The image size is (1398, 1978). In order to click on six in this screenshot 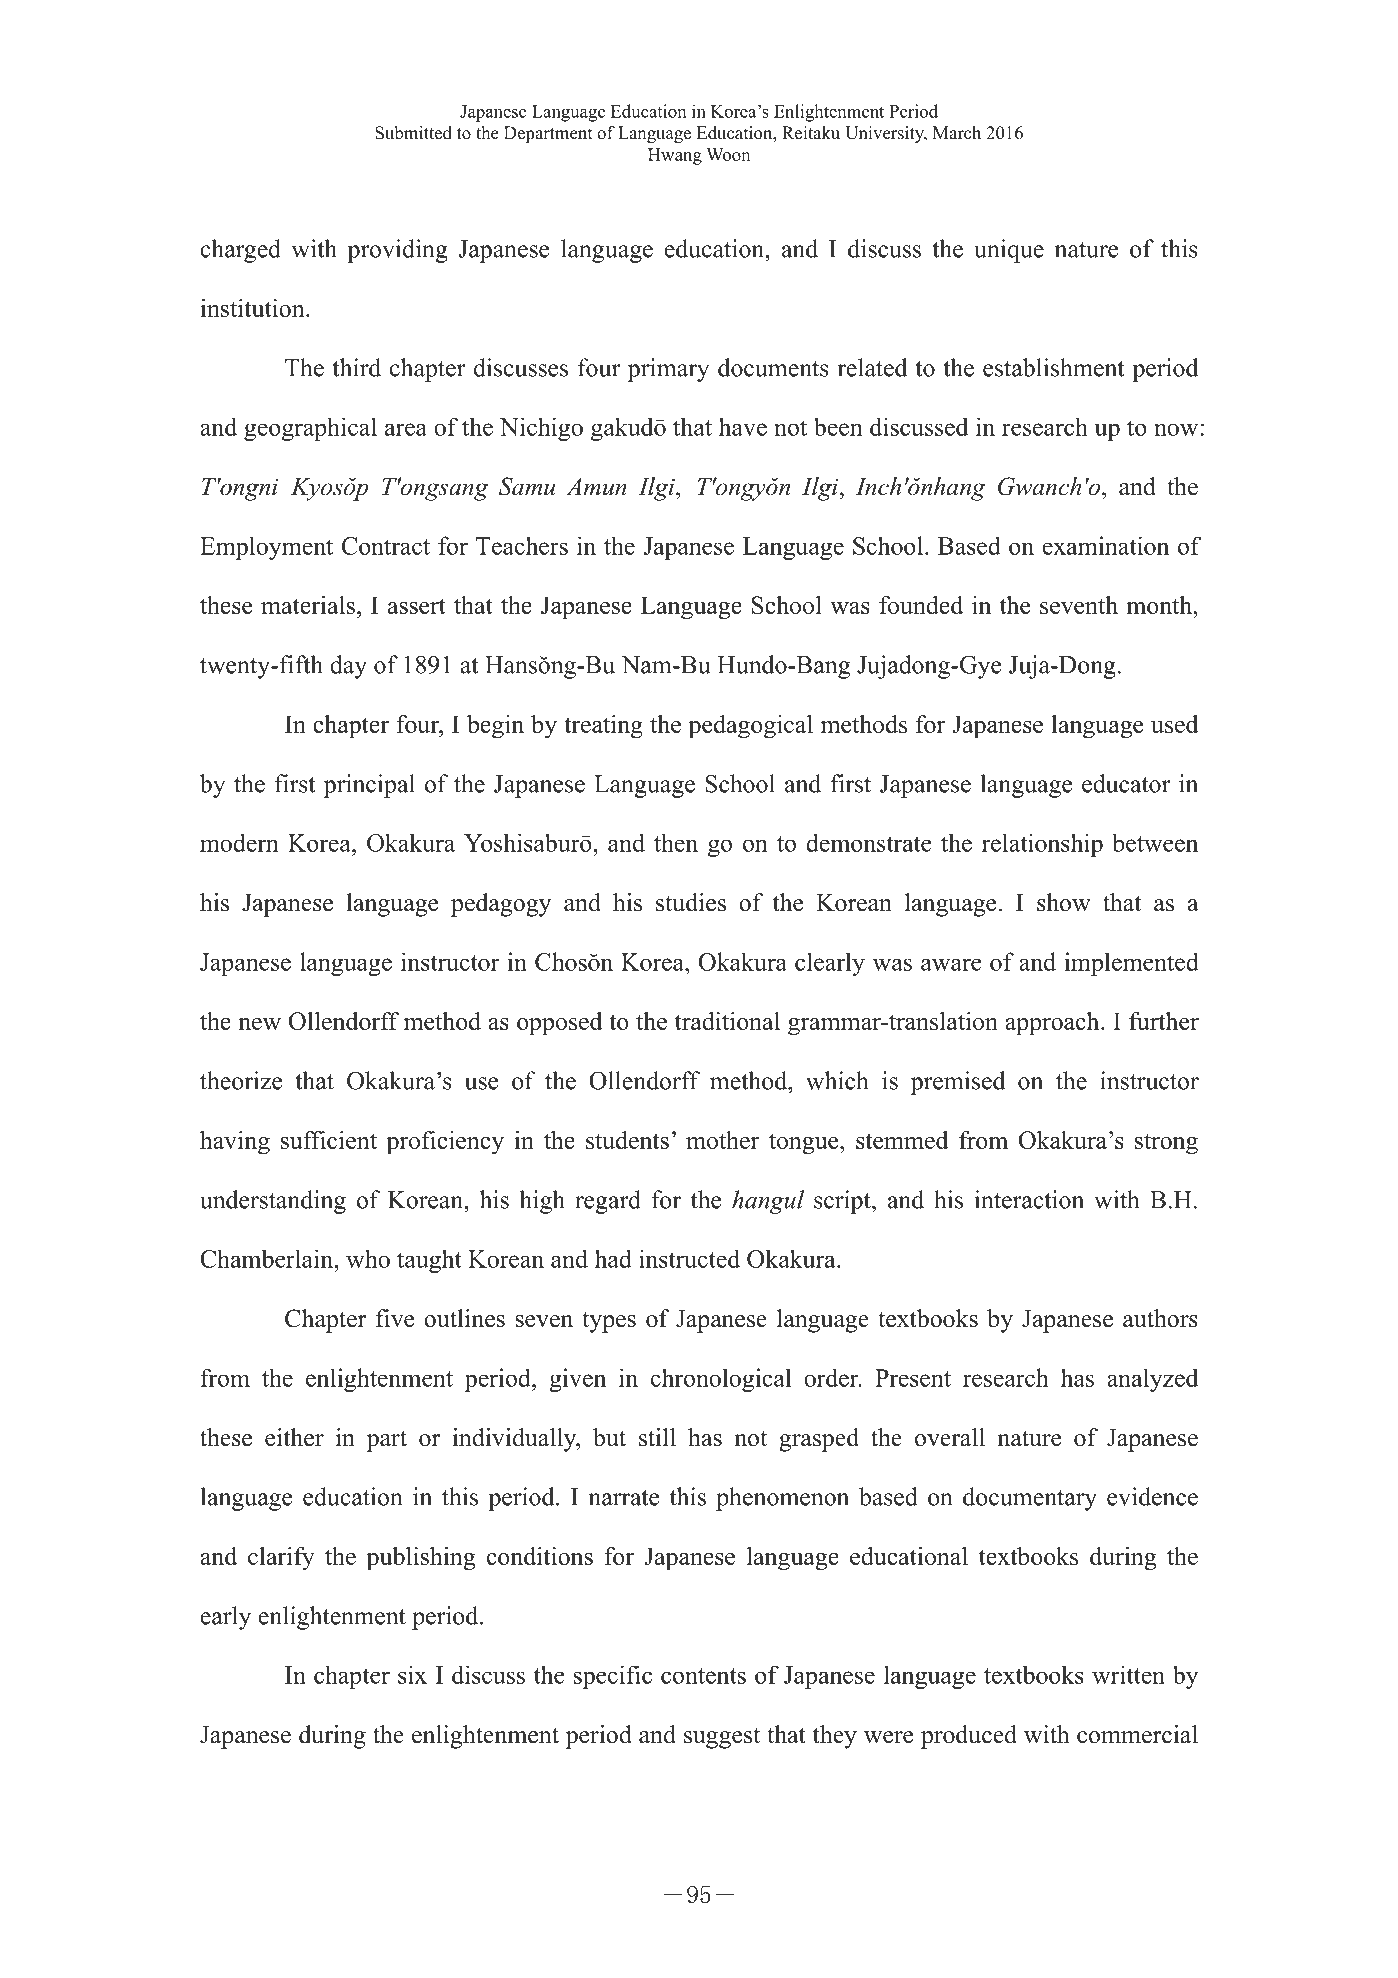, I will do `click(412, 1675)`.
